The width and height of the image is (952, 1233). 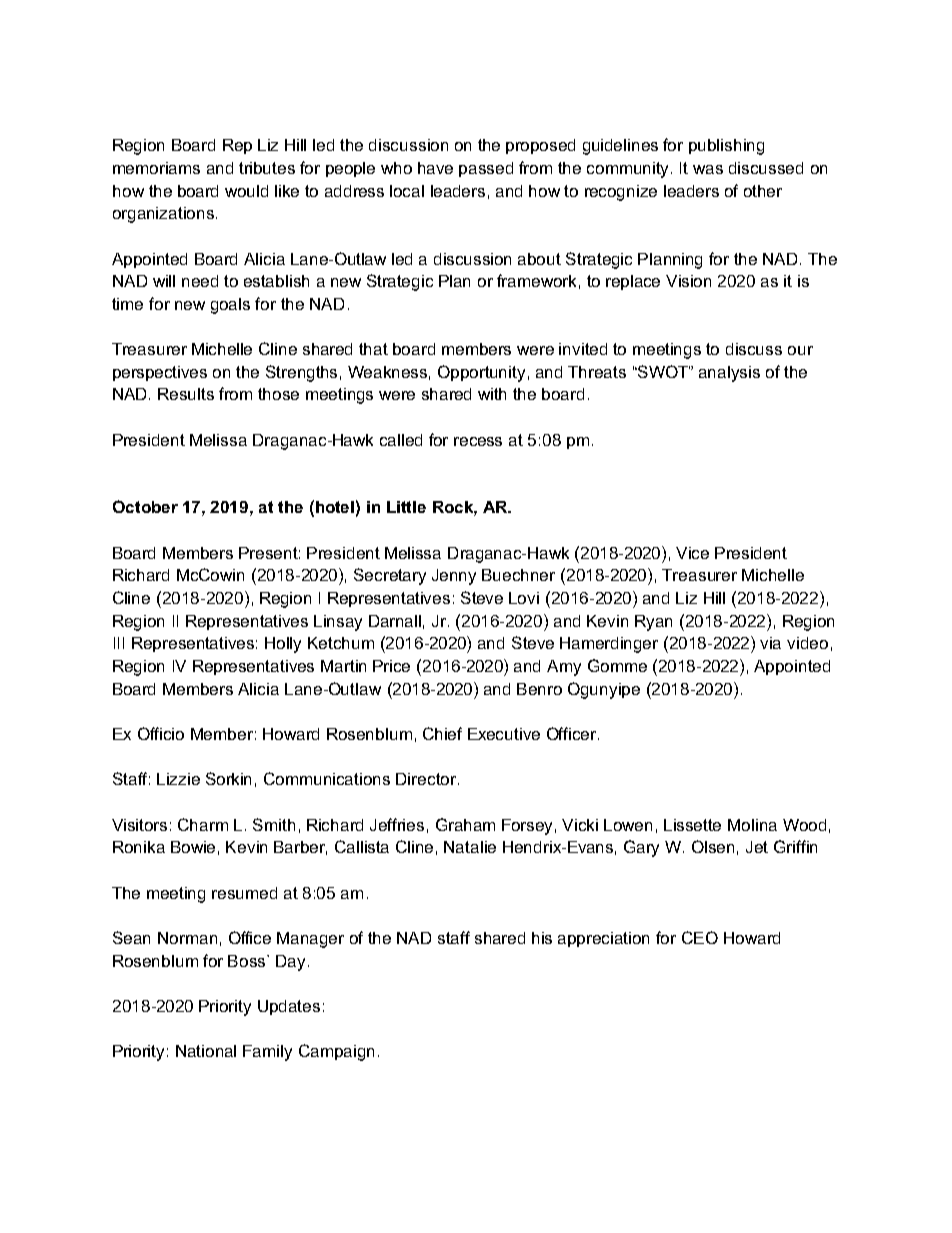 What do you see at coordinates (336, 1052) in the image?
I see `Campaign` at bounding box center [336, 1052].
